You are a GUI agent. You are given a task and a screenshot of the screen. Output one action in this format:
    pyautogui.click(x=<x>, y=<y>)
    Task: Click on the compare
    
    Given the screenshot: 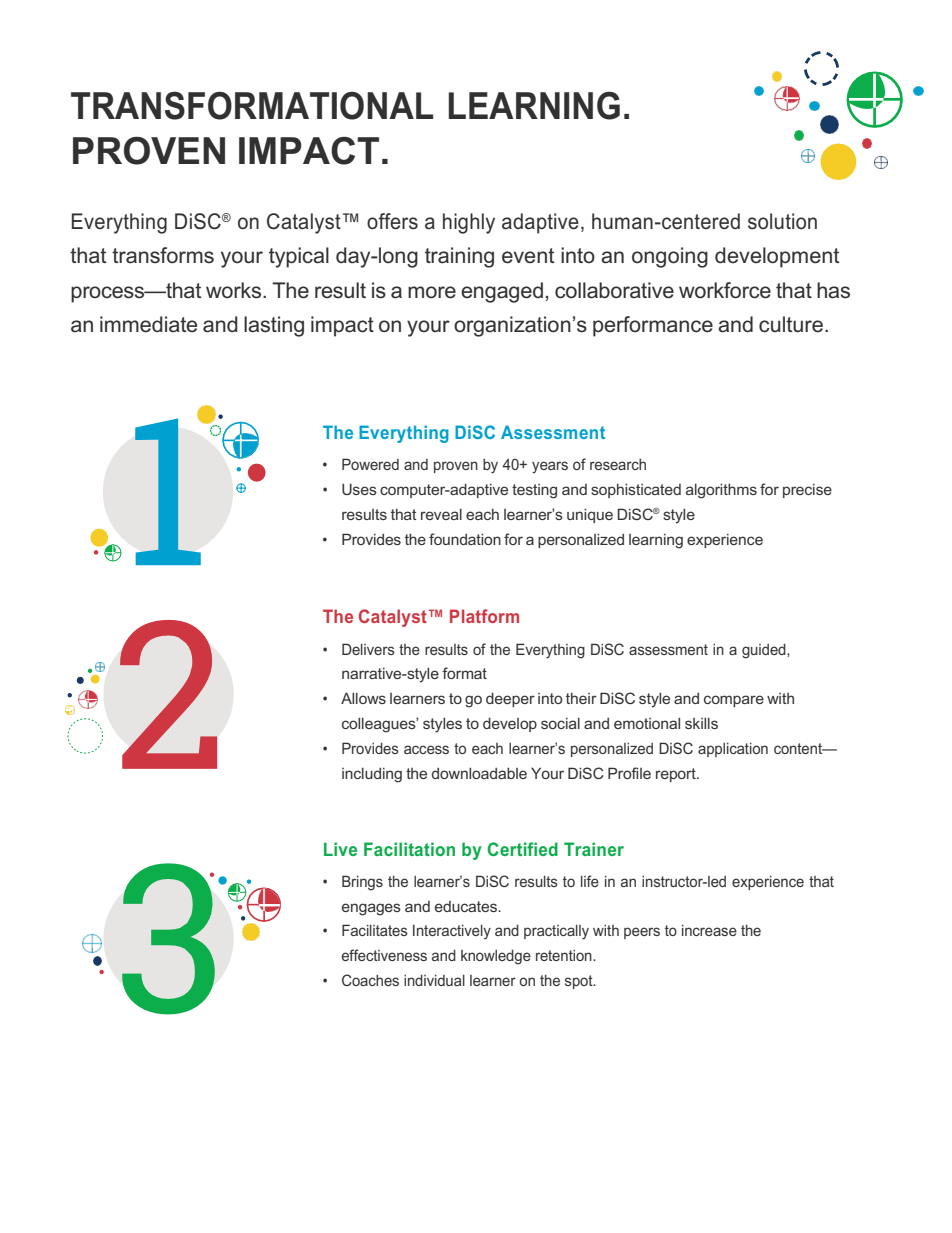 What is the action you would take?
    pyautogui.click(x=734, y=701)
